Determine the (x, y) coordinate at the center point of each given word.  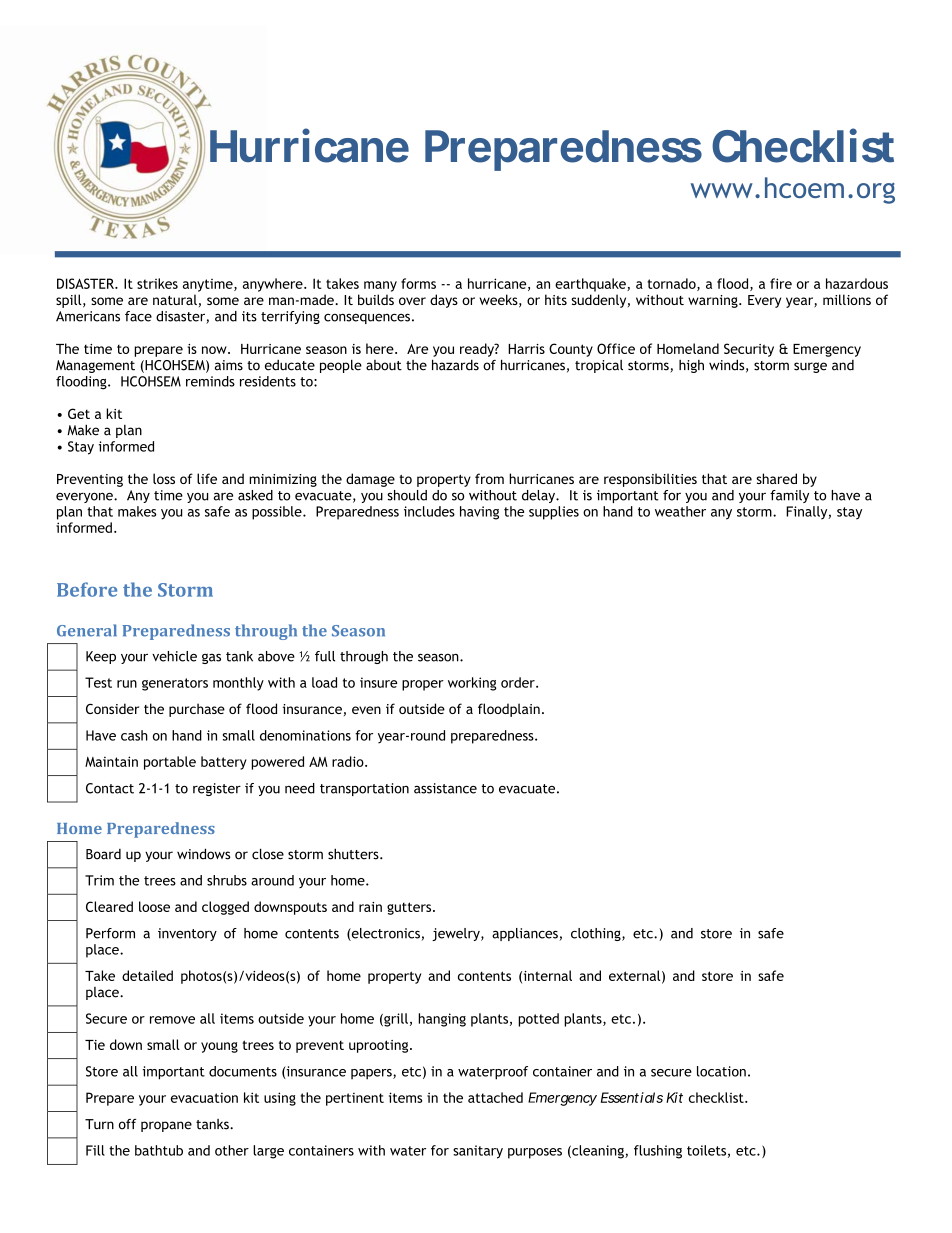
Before (87, 589)
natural (175, 299)
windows (203, 854)
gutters (410, 908)
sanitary (478, 1152)
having (479, 513)
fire (781, 283)
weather (680, 511)
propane (166, 1126)
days (444, 301)
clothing (597, 934)
